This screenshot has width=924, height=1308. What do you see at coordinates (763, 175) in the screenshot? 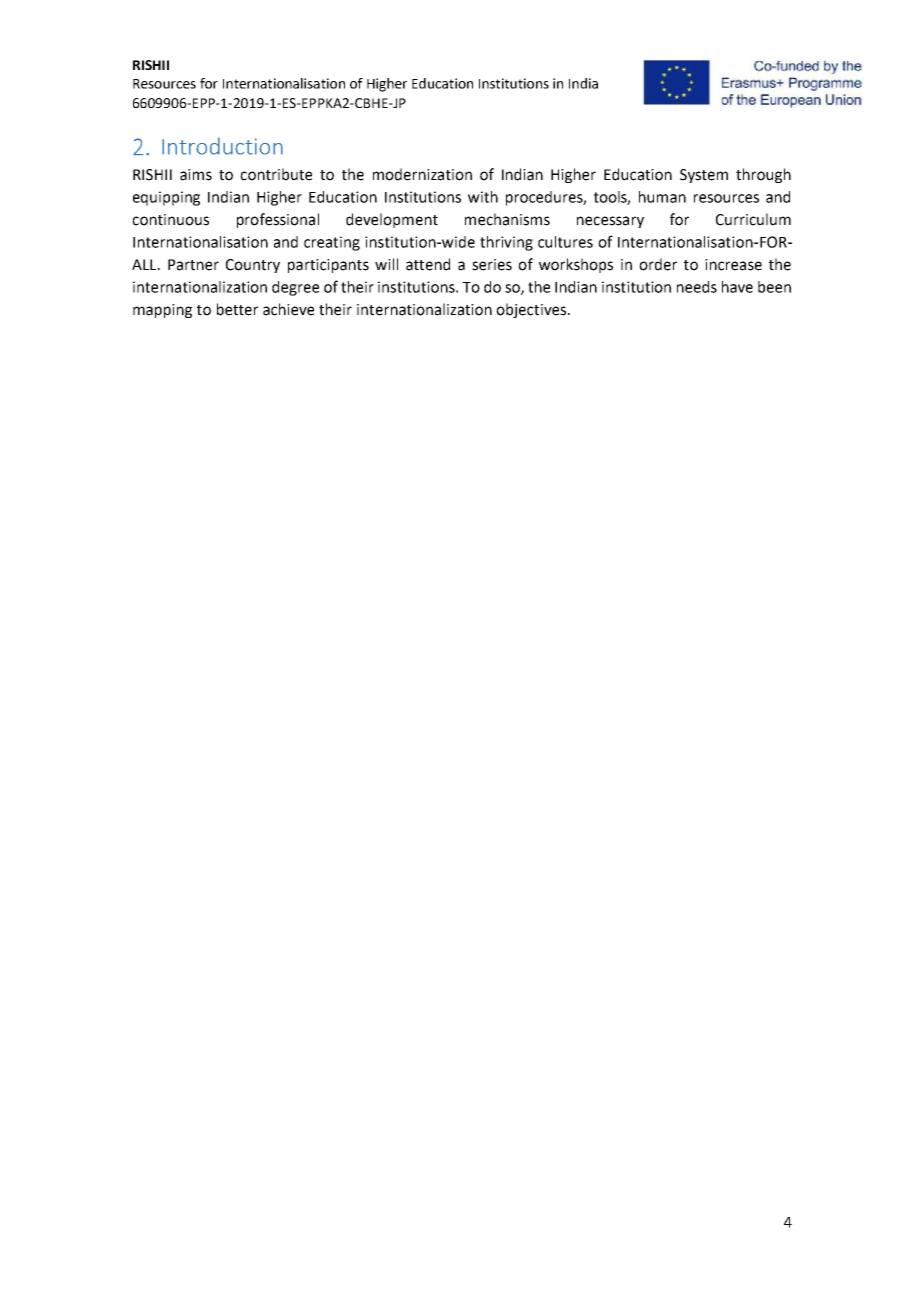
I see `through` at bounding box center [763, 175].
